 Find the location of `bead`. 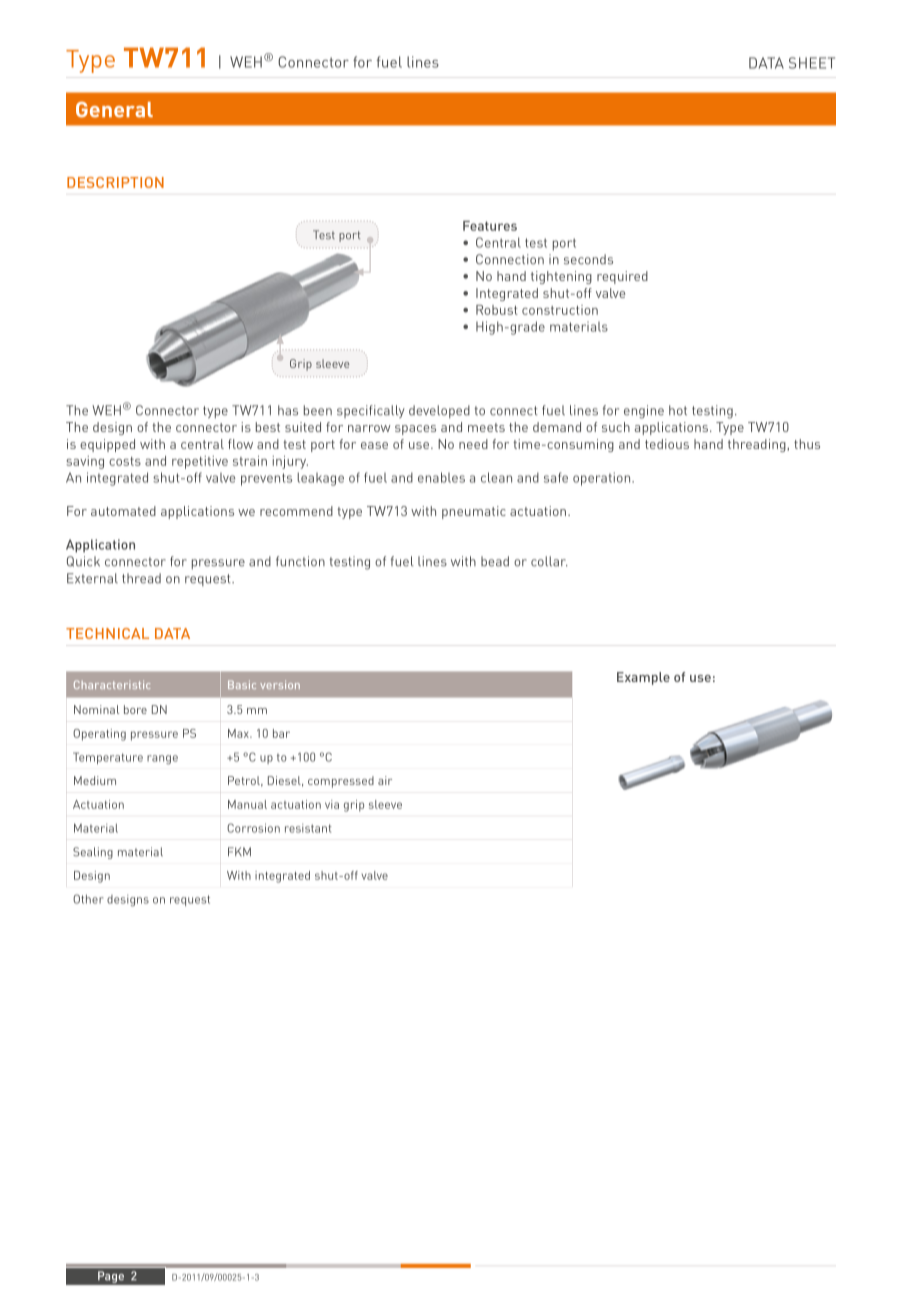

bead is located at coordinates (495, 561).
